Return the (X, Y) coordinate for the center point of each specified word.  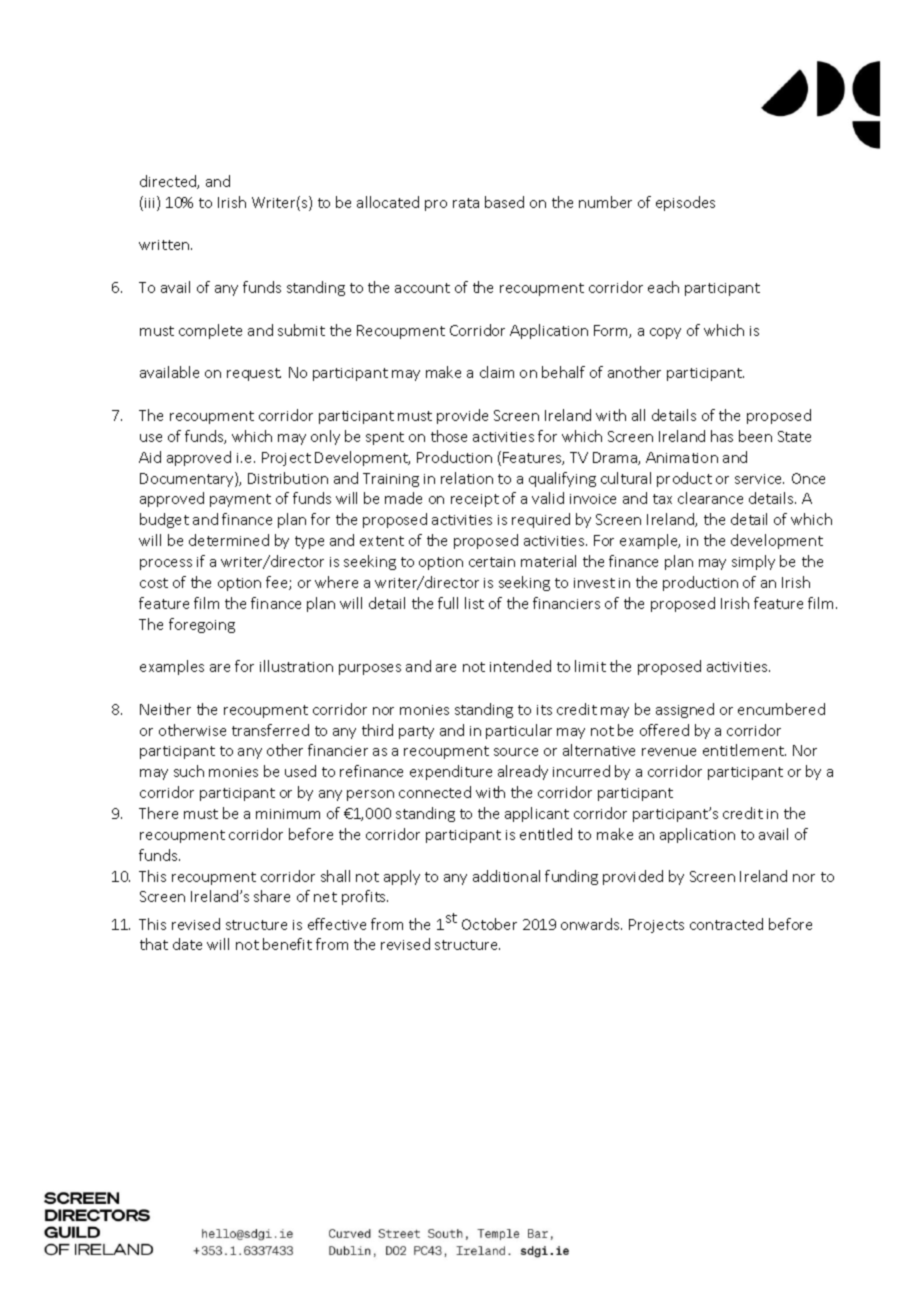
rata (466, 203)
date (187, 944)
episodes (685, 203)
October (489, 924)
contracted (726, 924)
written (165, 245)
